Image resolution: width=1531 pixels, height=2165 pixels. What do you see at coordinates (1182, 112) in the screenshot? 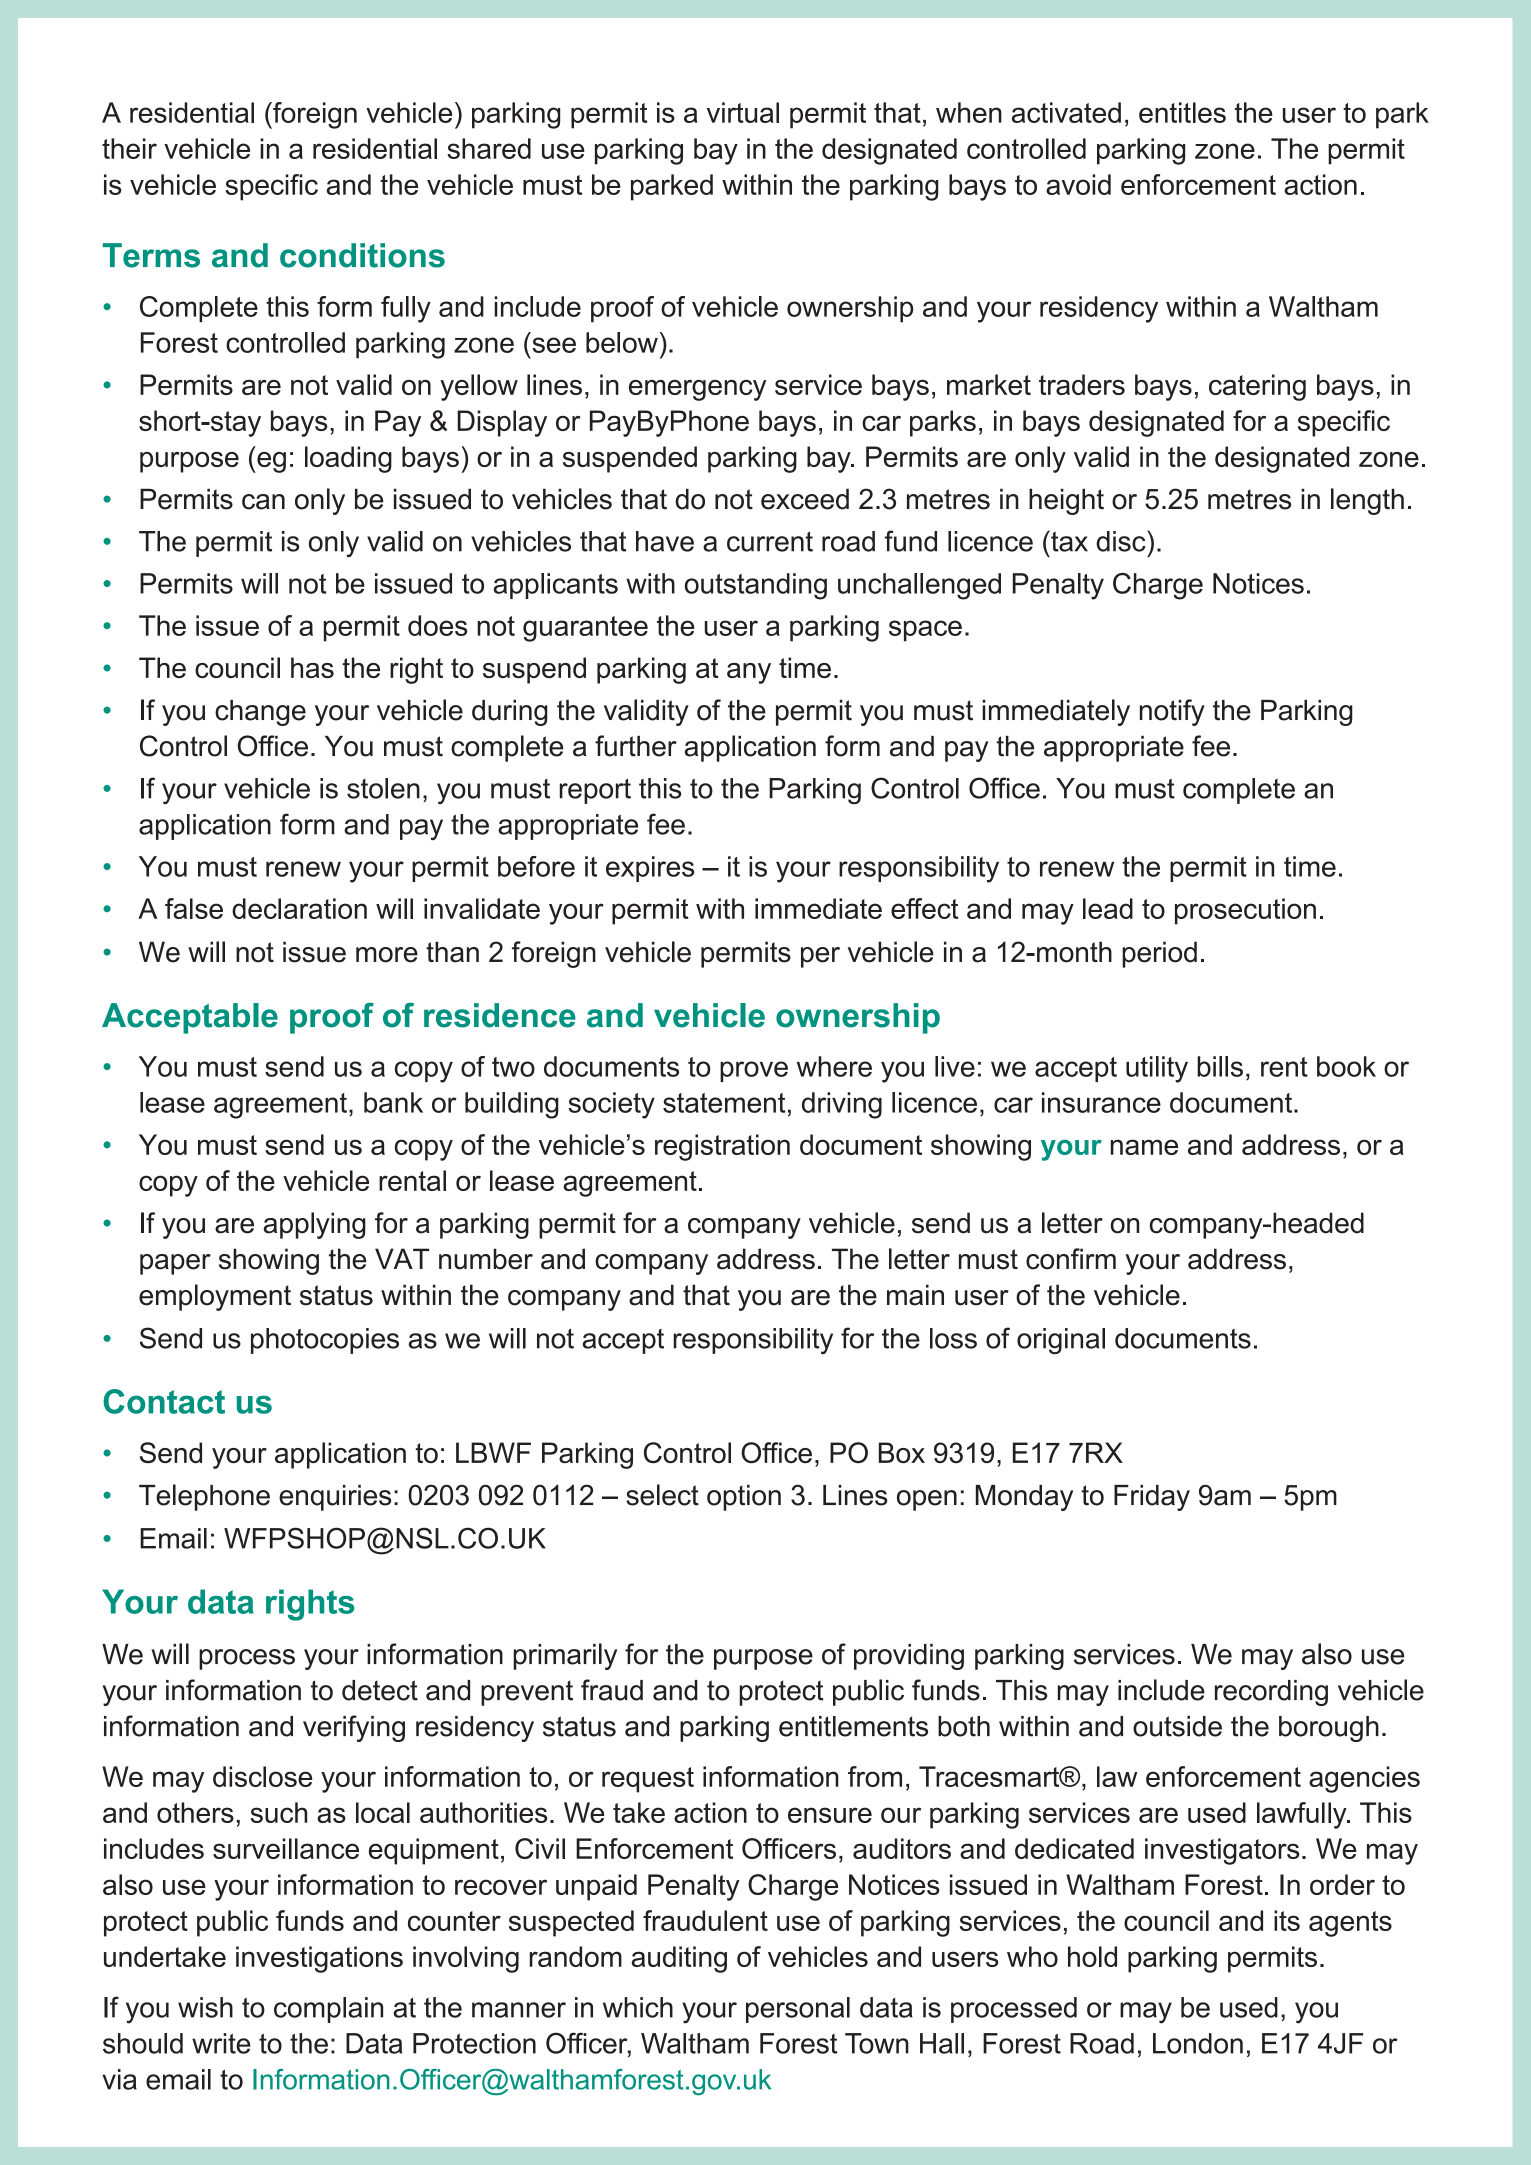
I see `entitles` at bounding box center [1182, 112].
